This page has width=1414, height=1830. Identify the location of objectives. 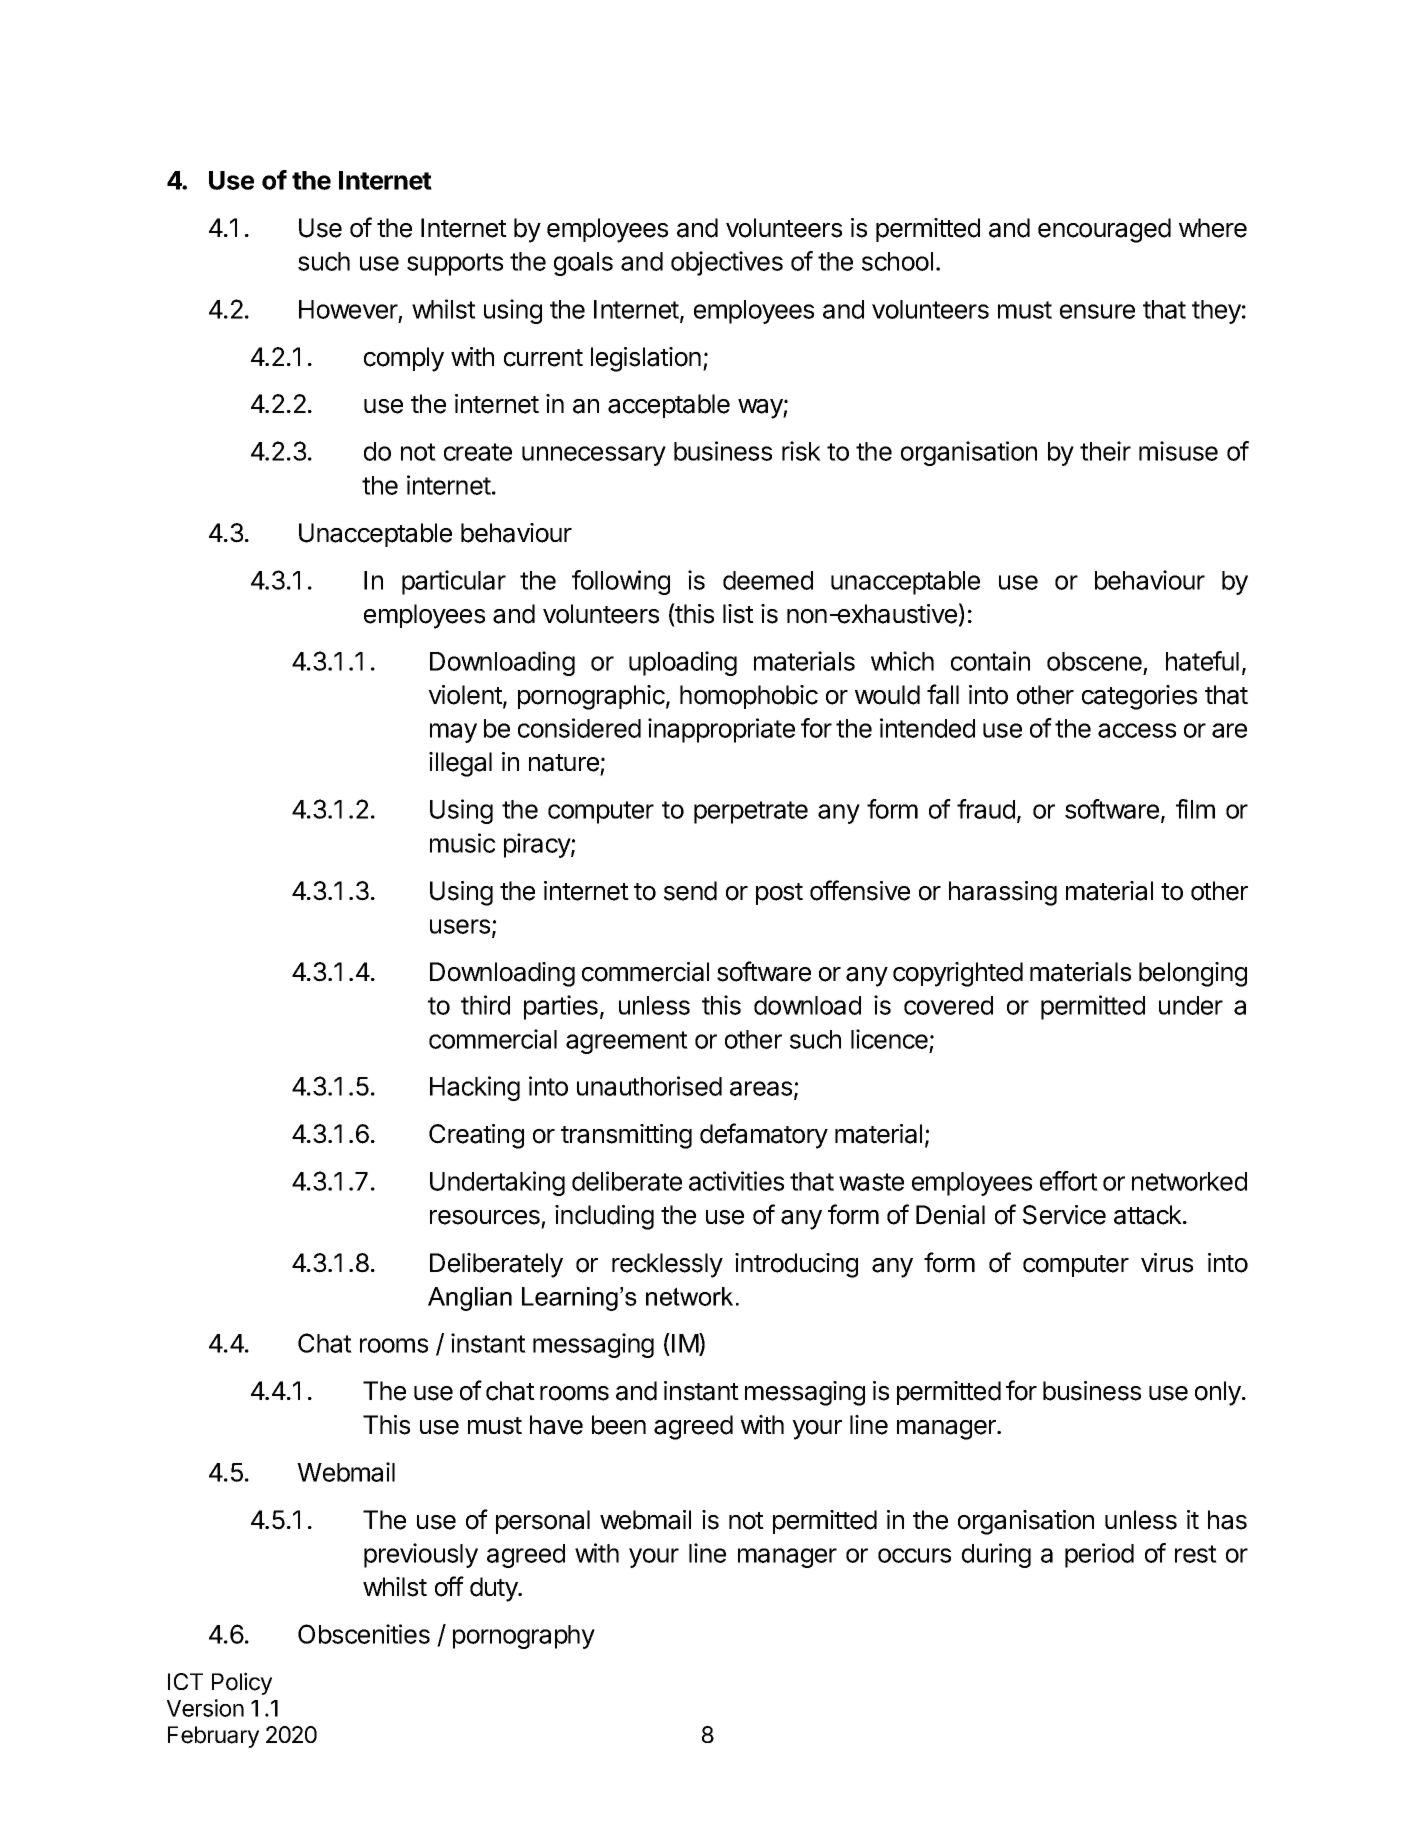
(727, 263).
